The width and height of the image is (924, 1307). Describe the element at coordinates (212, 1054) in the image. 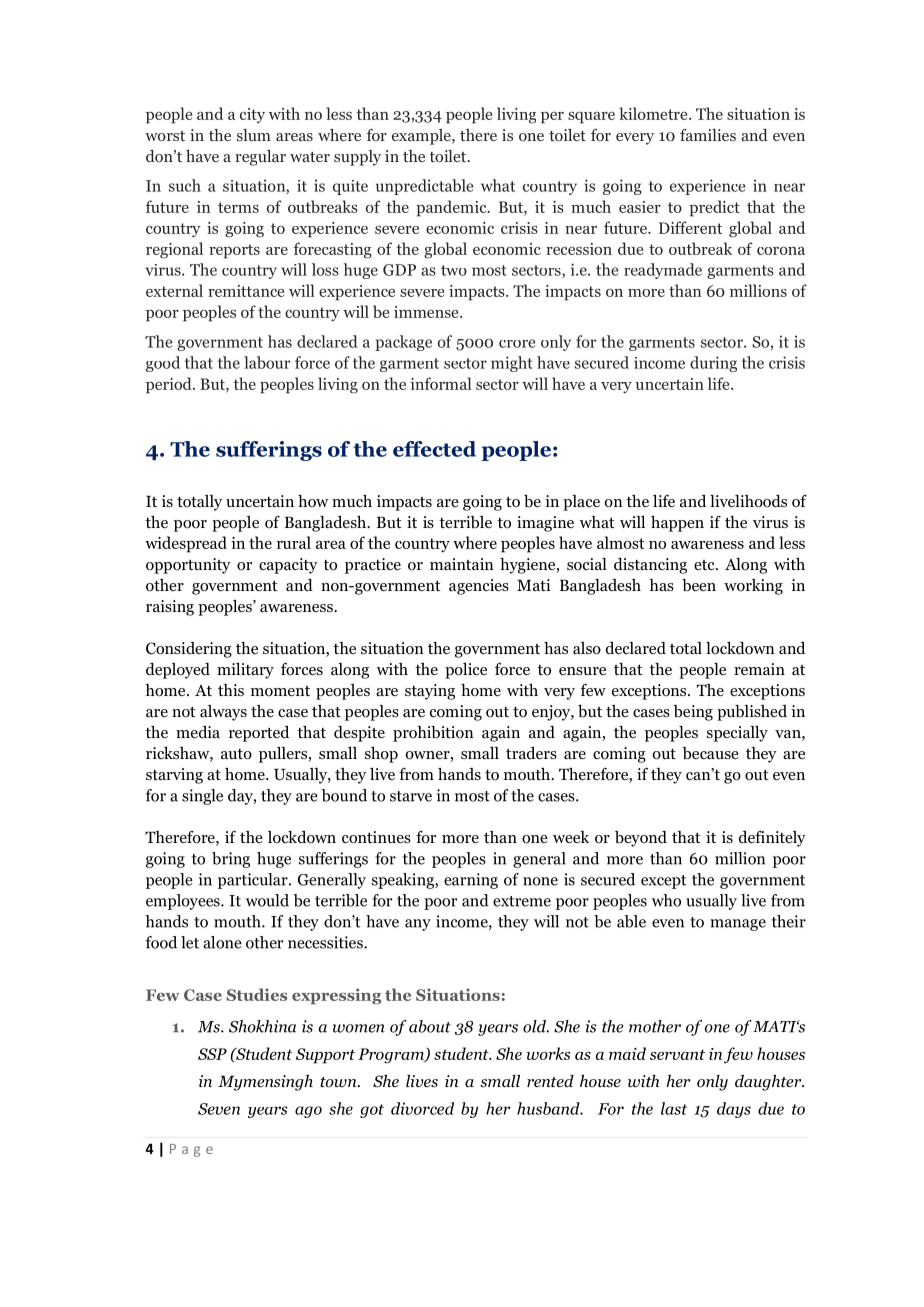

I see `SSP` at that location.
